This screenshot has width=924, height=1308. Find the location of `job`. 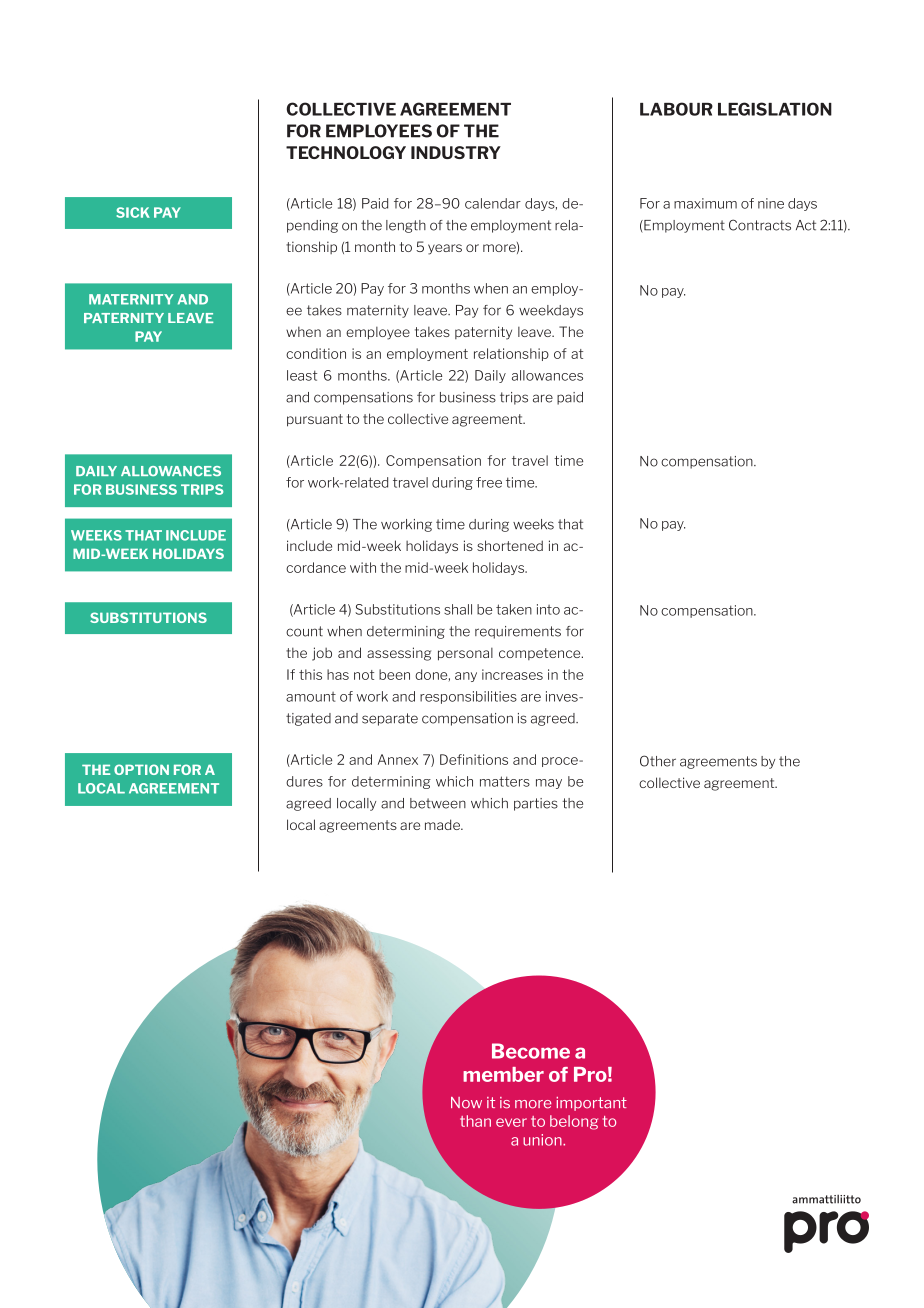

job is located at coordinates (322, 654).
